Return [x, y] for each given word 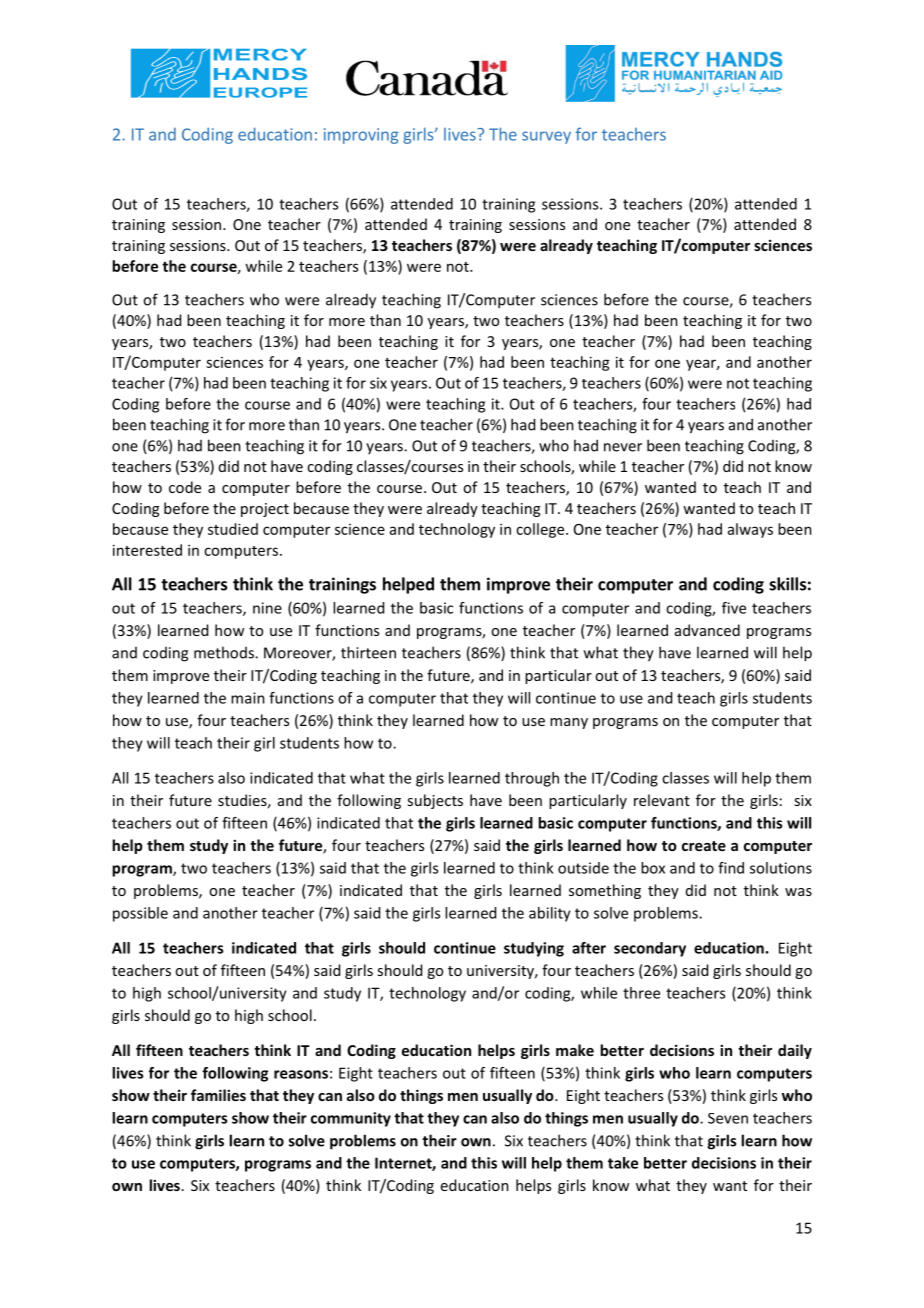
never [623, 447]
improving [361, 136]
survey [546, 137]
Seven [728, 1118]
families [218, 1095]
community [351, 1119]
